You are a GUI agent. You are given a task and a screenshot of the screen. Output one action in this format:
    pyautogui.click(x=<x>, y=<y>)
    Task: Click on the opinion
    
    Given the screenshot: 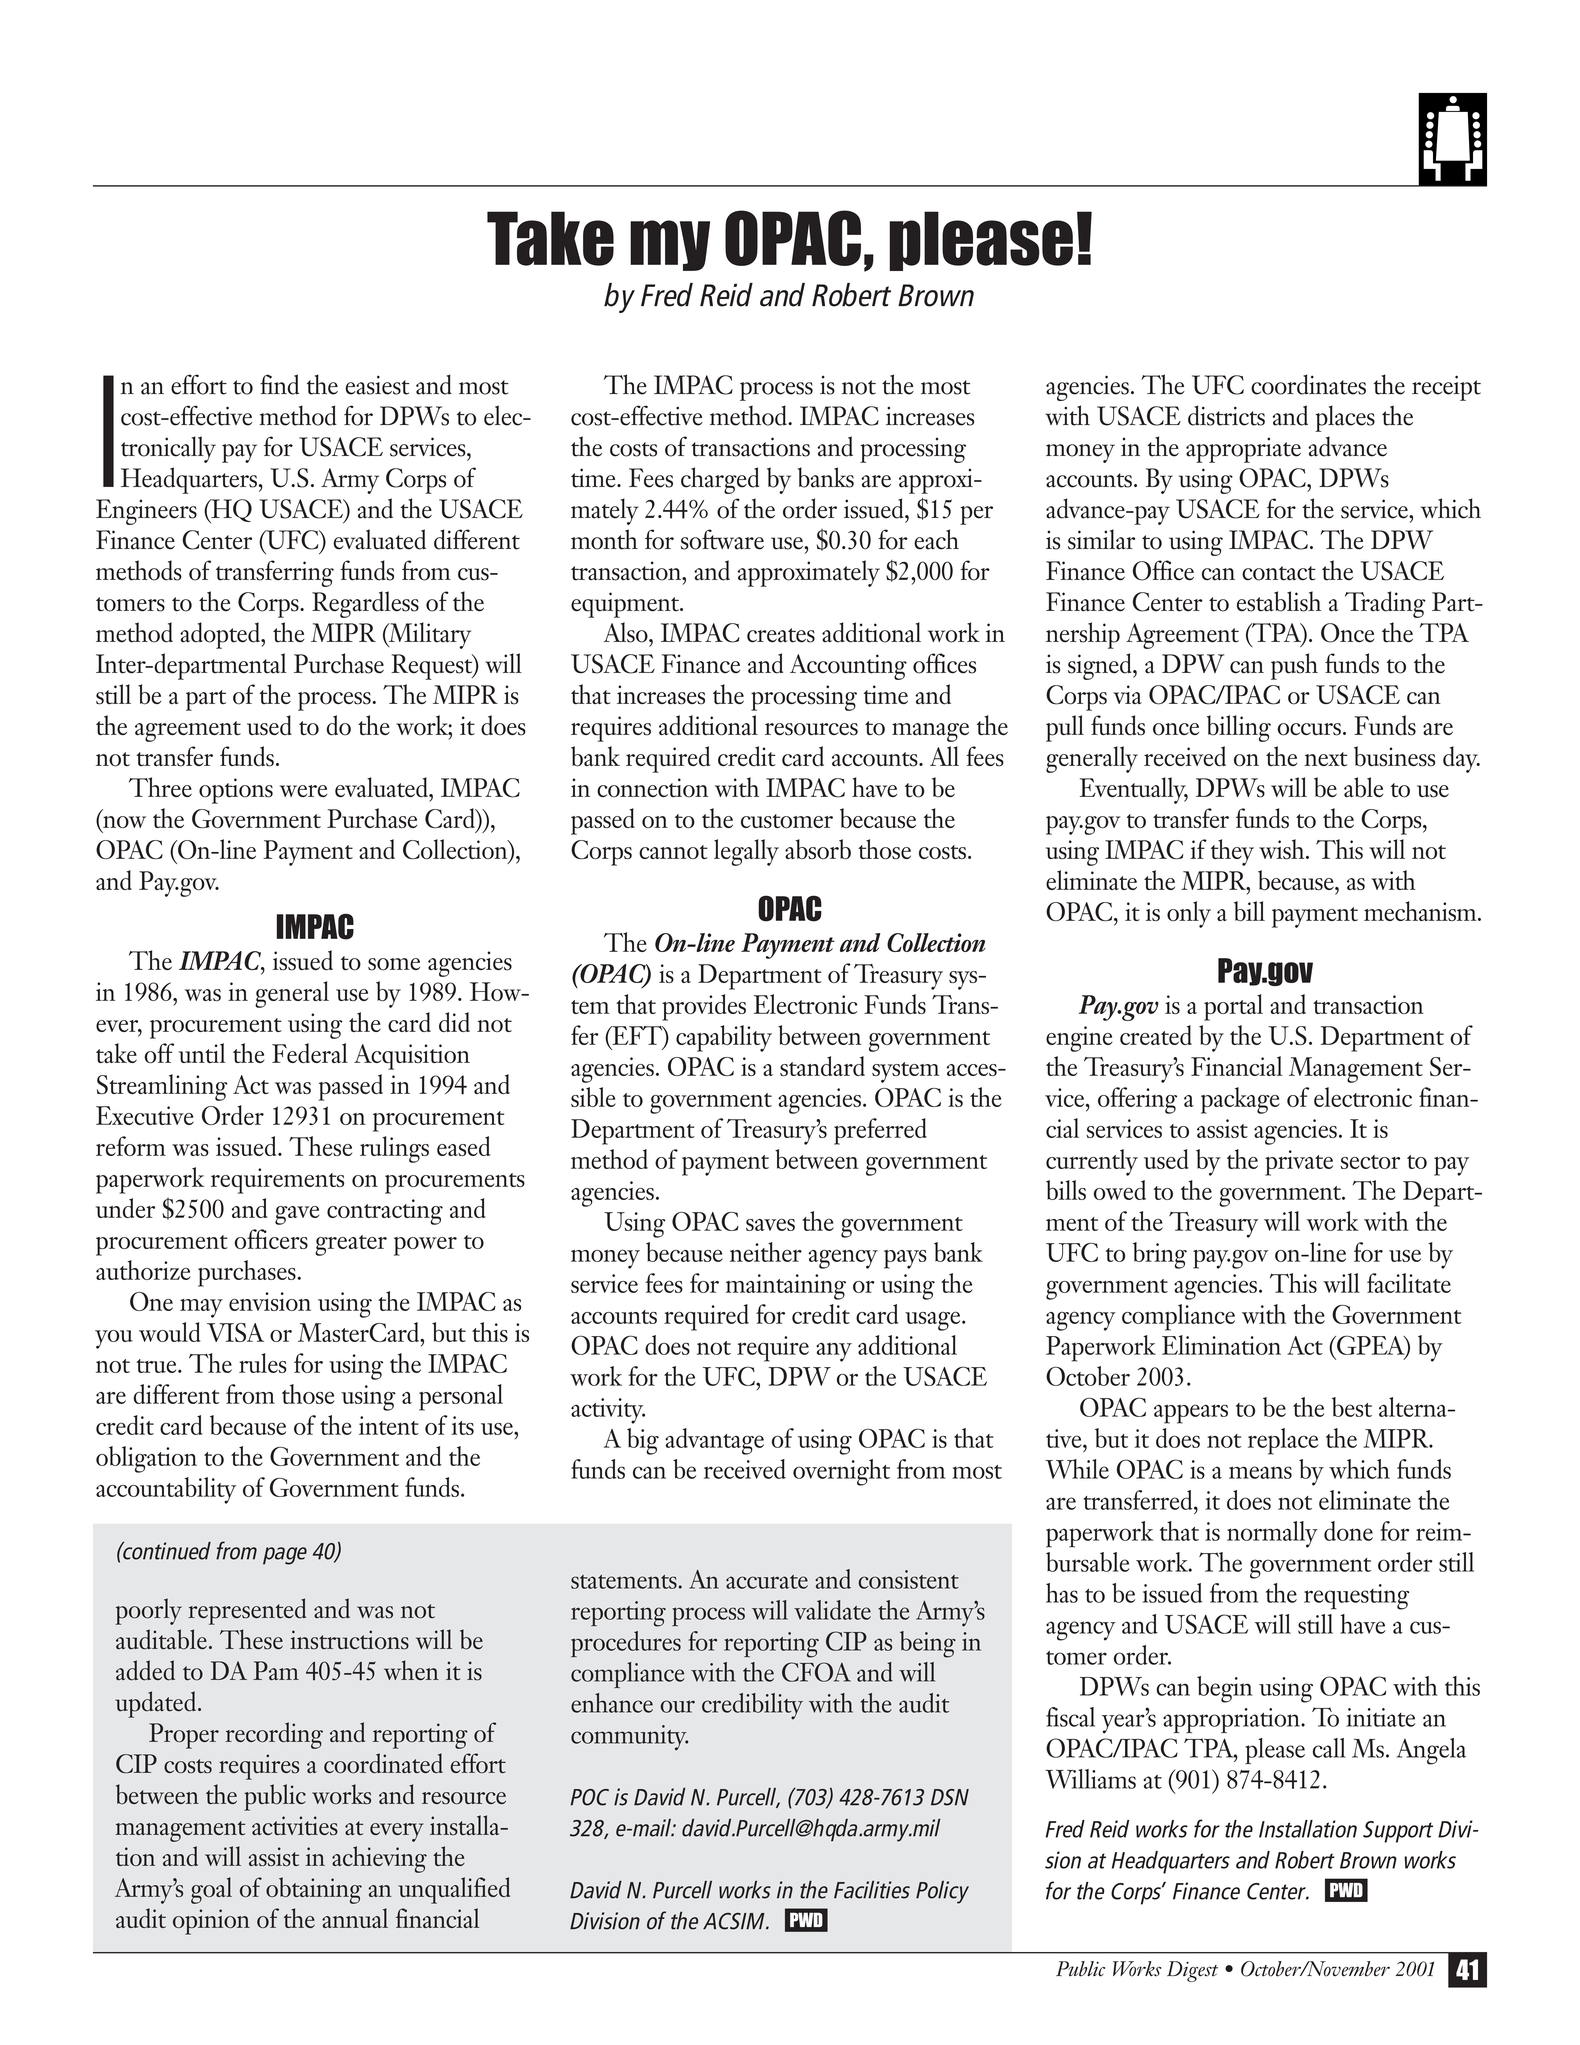 What is the action you would take?
    pyautogui.click(x=211, y=1922)
